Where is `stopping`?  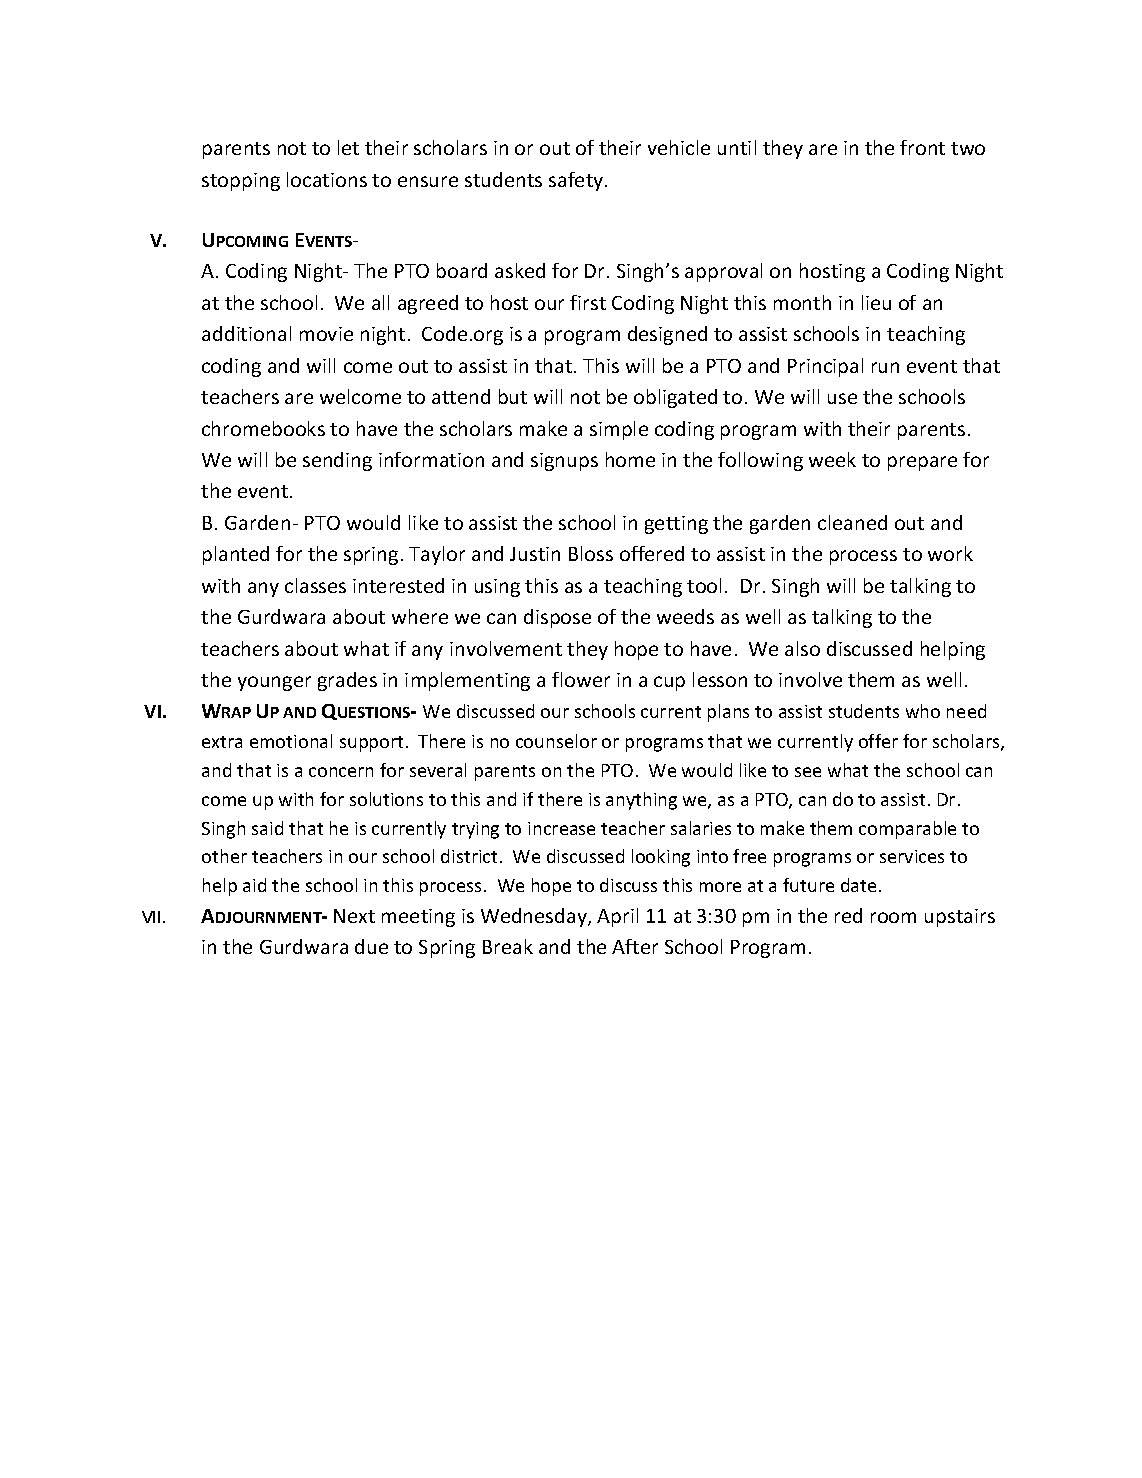 stopping is located at coordinates (241, 182).
